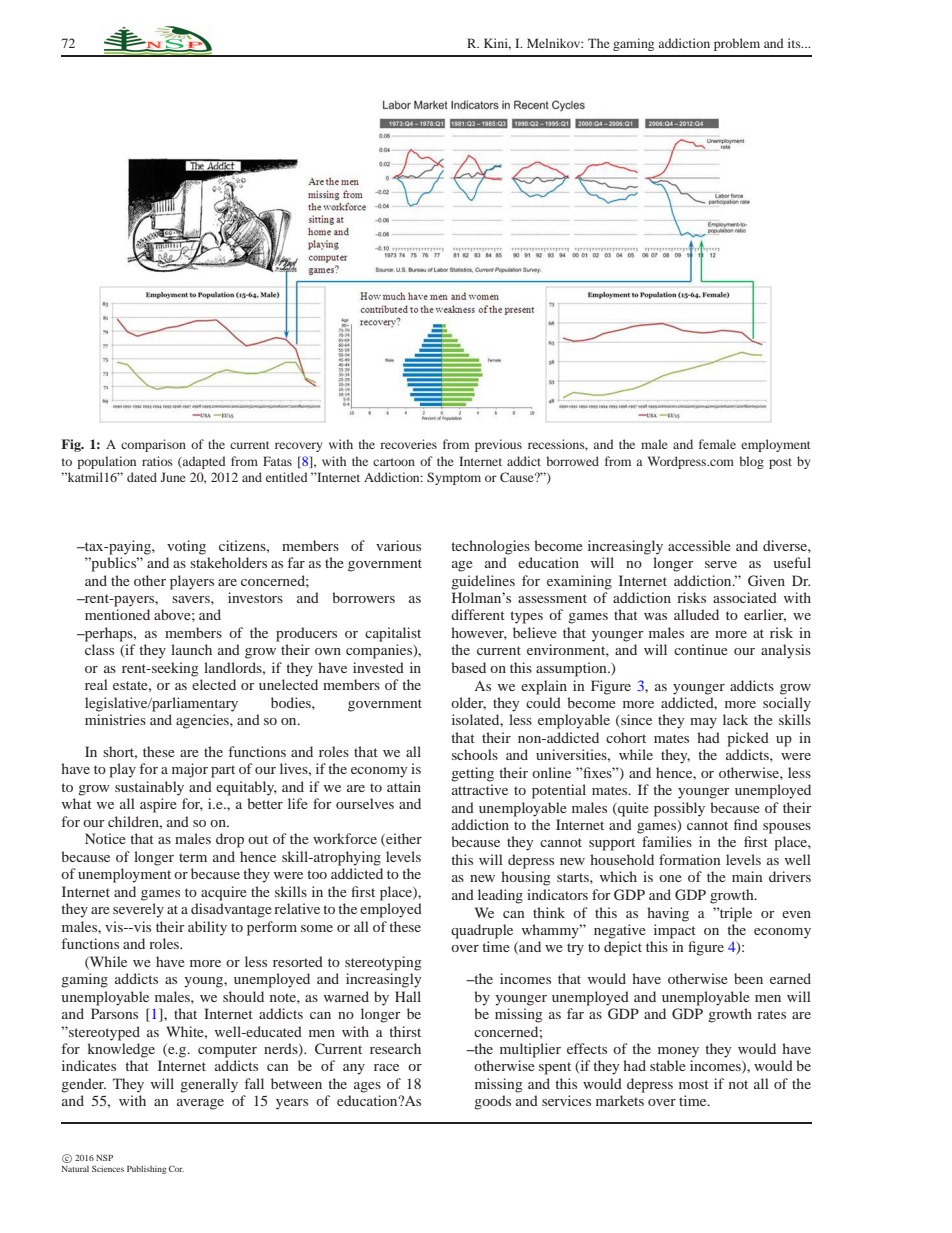 This screenshot has height=1233, width=952. Describe the element at coordinates (492, 1102) in the screenshot. I see `goods` at that location.
